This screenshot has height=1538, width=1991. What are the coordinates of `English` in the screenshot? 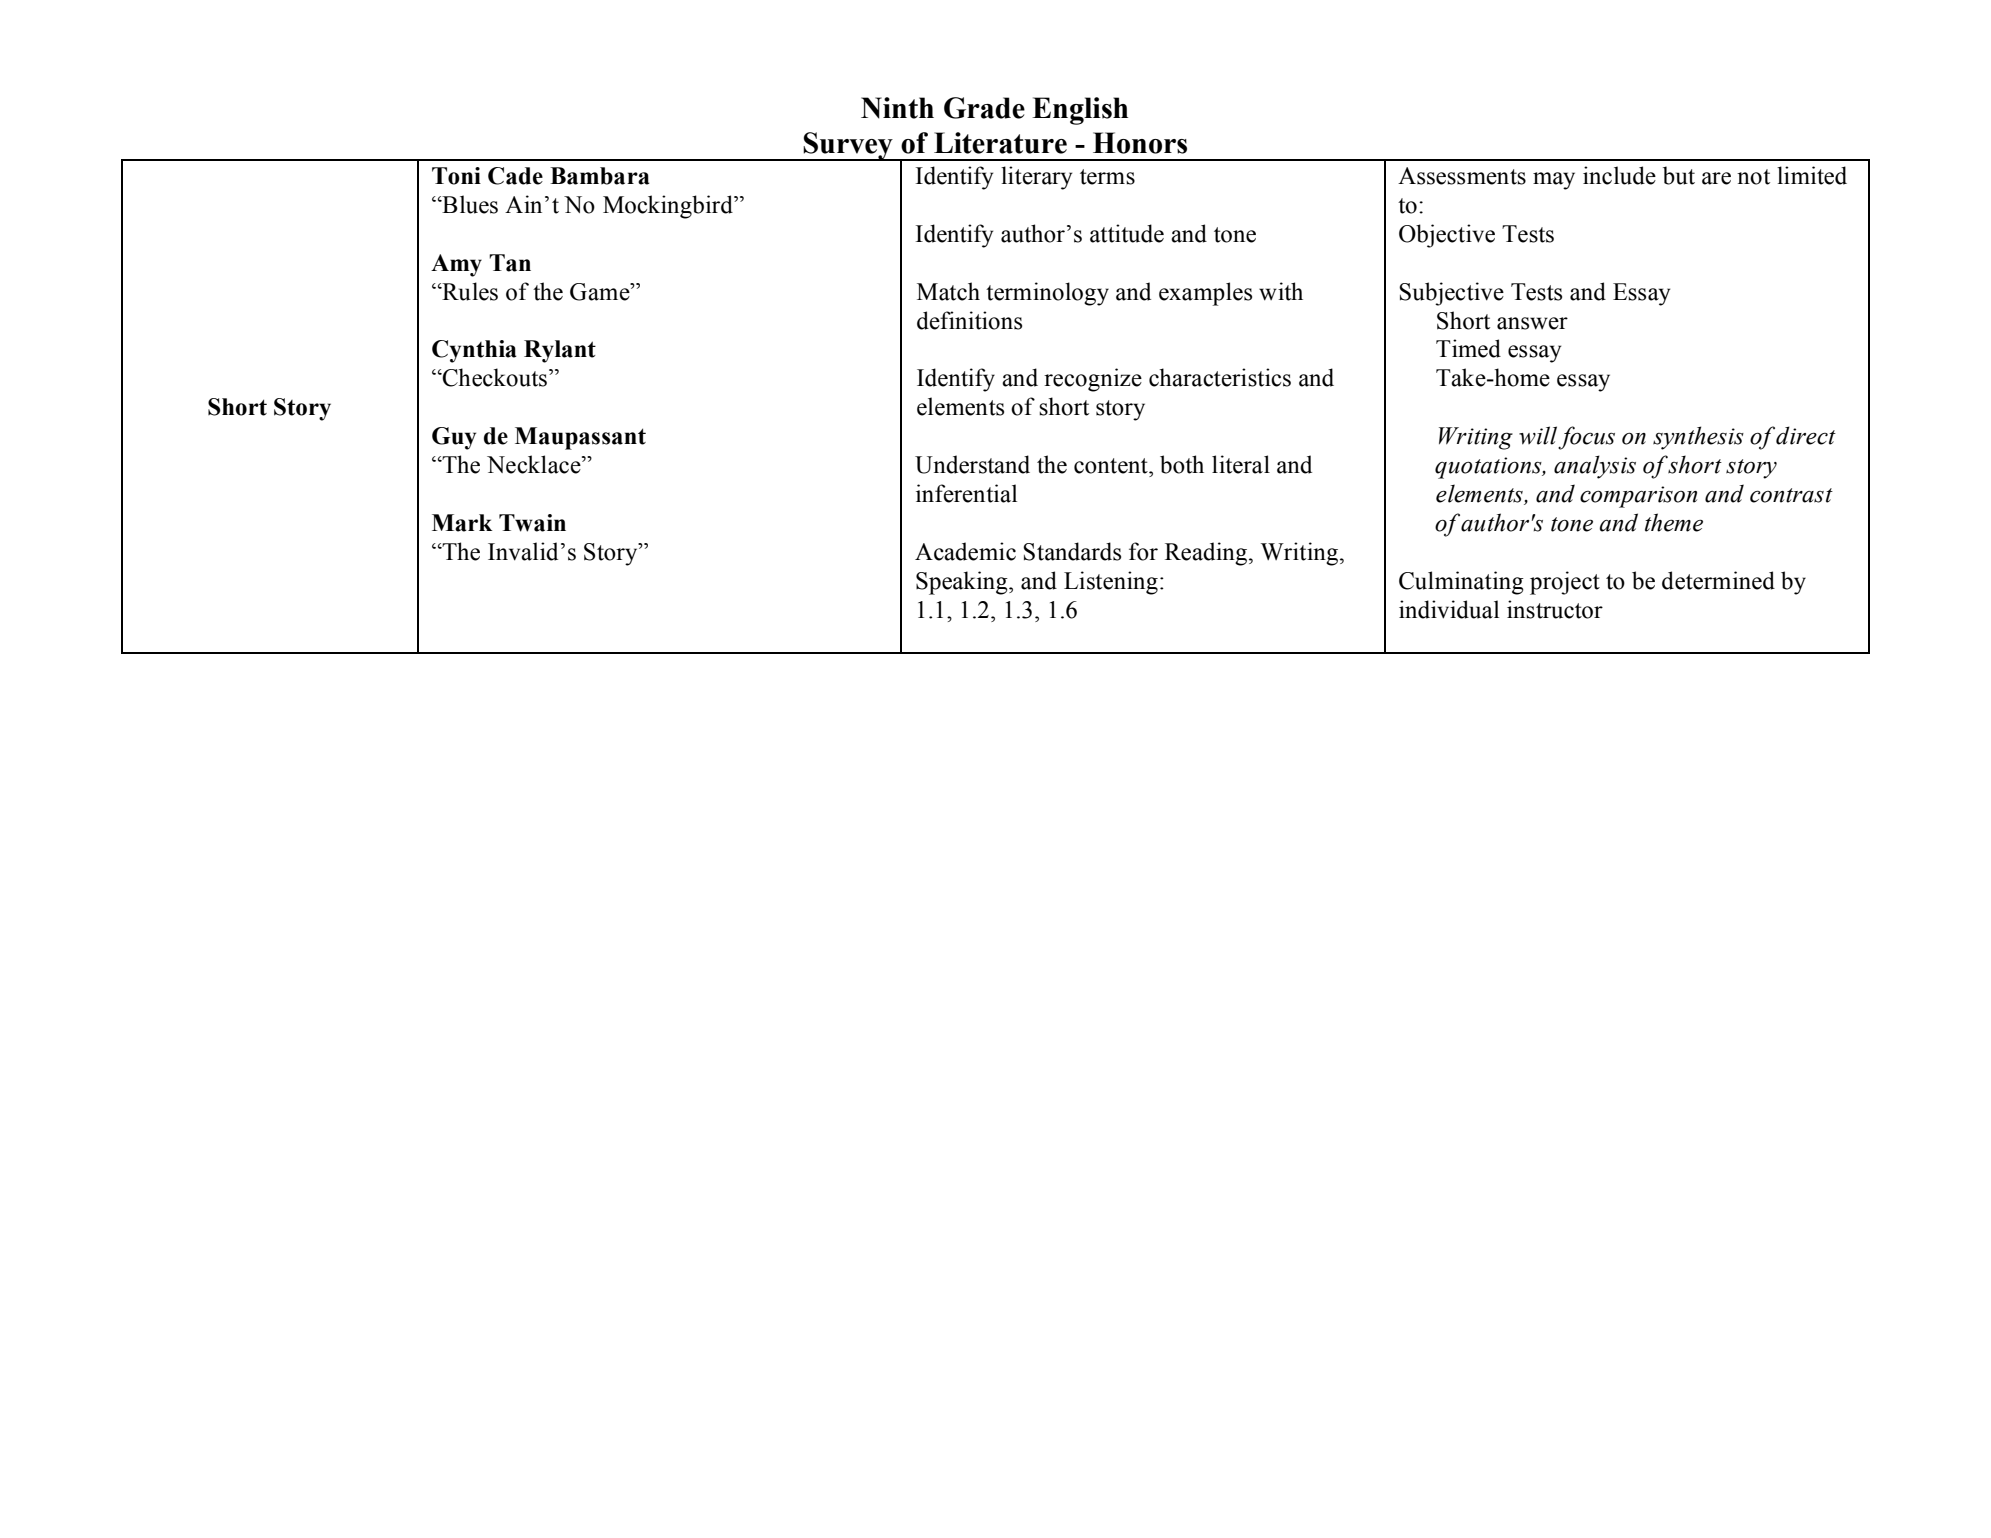 It's located at (1080, 111).
